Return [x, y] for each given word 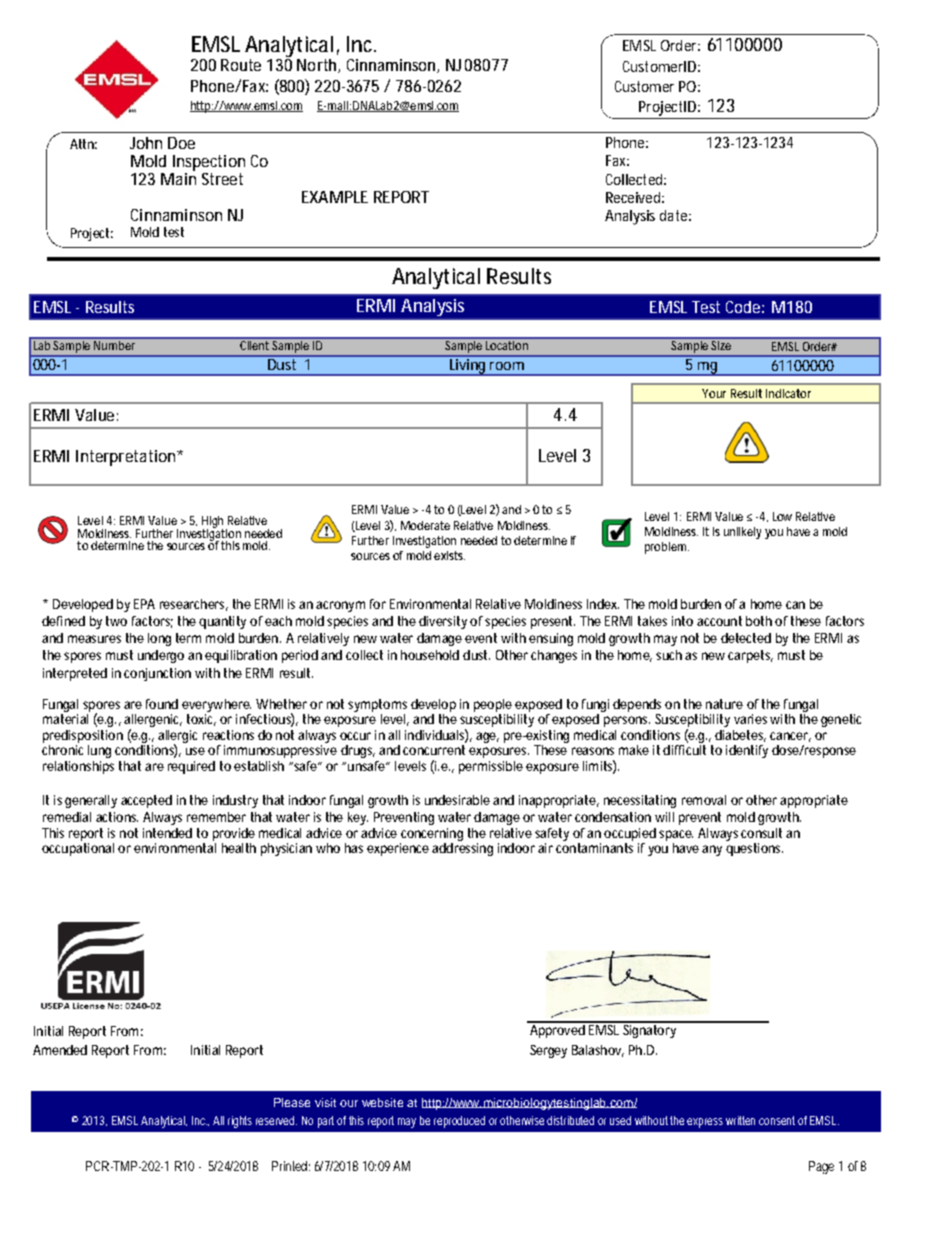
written [740, 1120]
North [316, 65]
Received [633, 197]
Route [241, 65]
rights [240, 1122]
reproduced [459, 1122]
